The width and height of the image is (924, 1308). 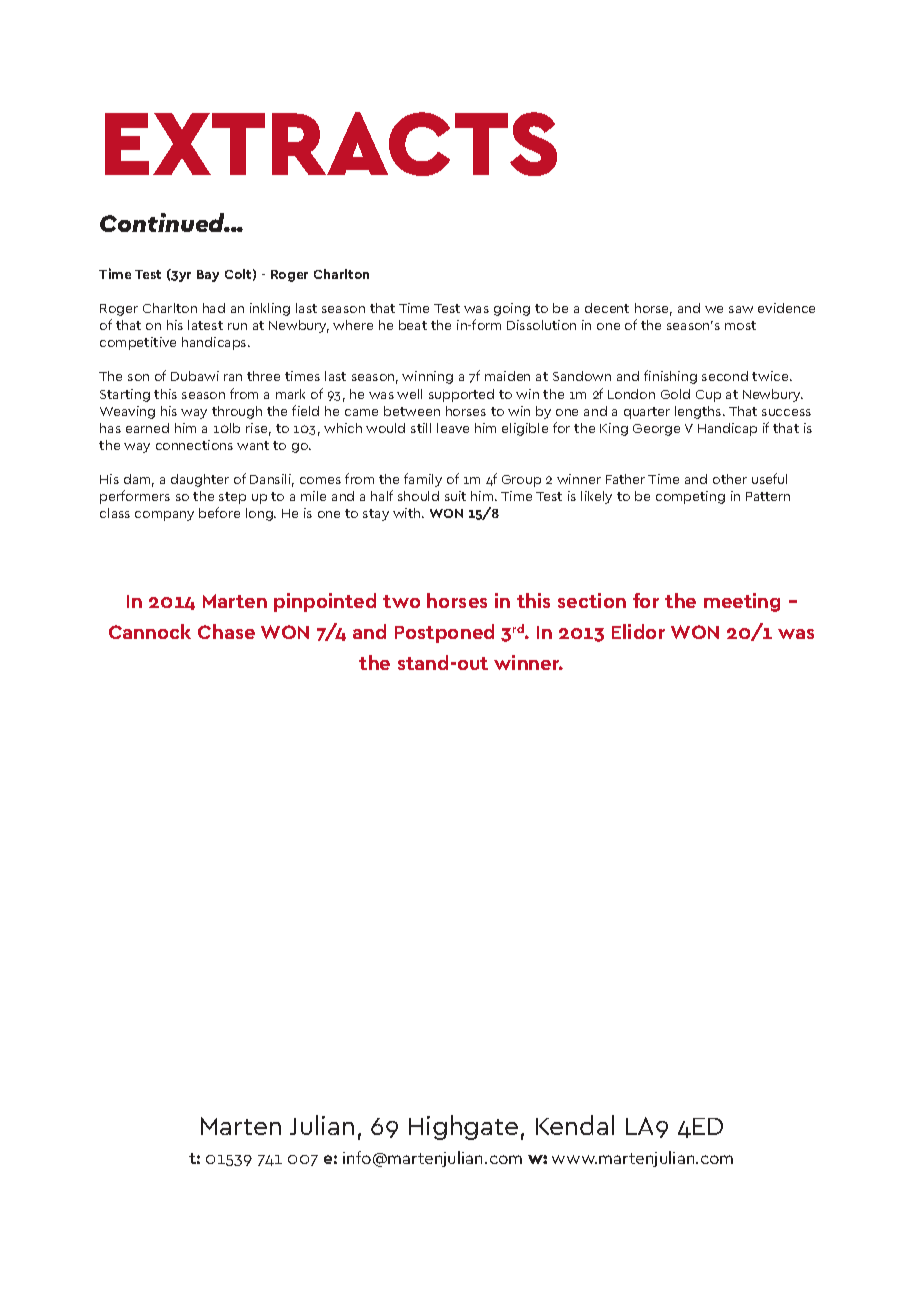 What do you see at coordinates (463, 1127) in the image?
I see `Highgate` at bounding box center [463, 1127].
